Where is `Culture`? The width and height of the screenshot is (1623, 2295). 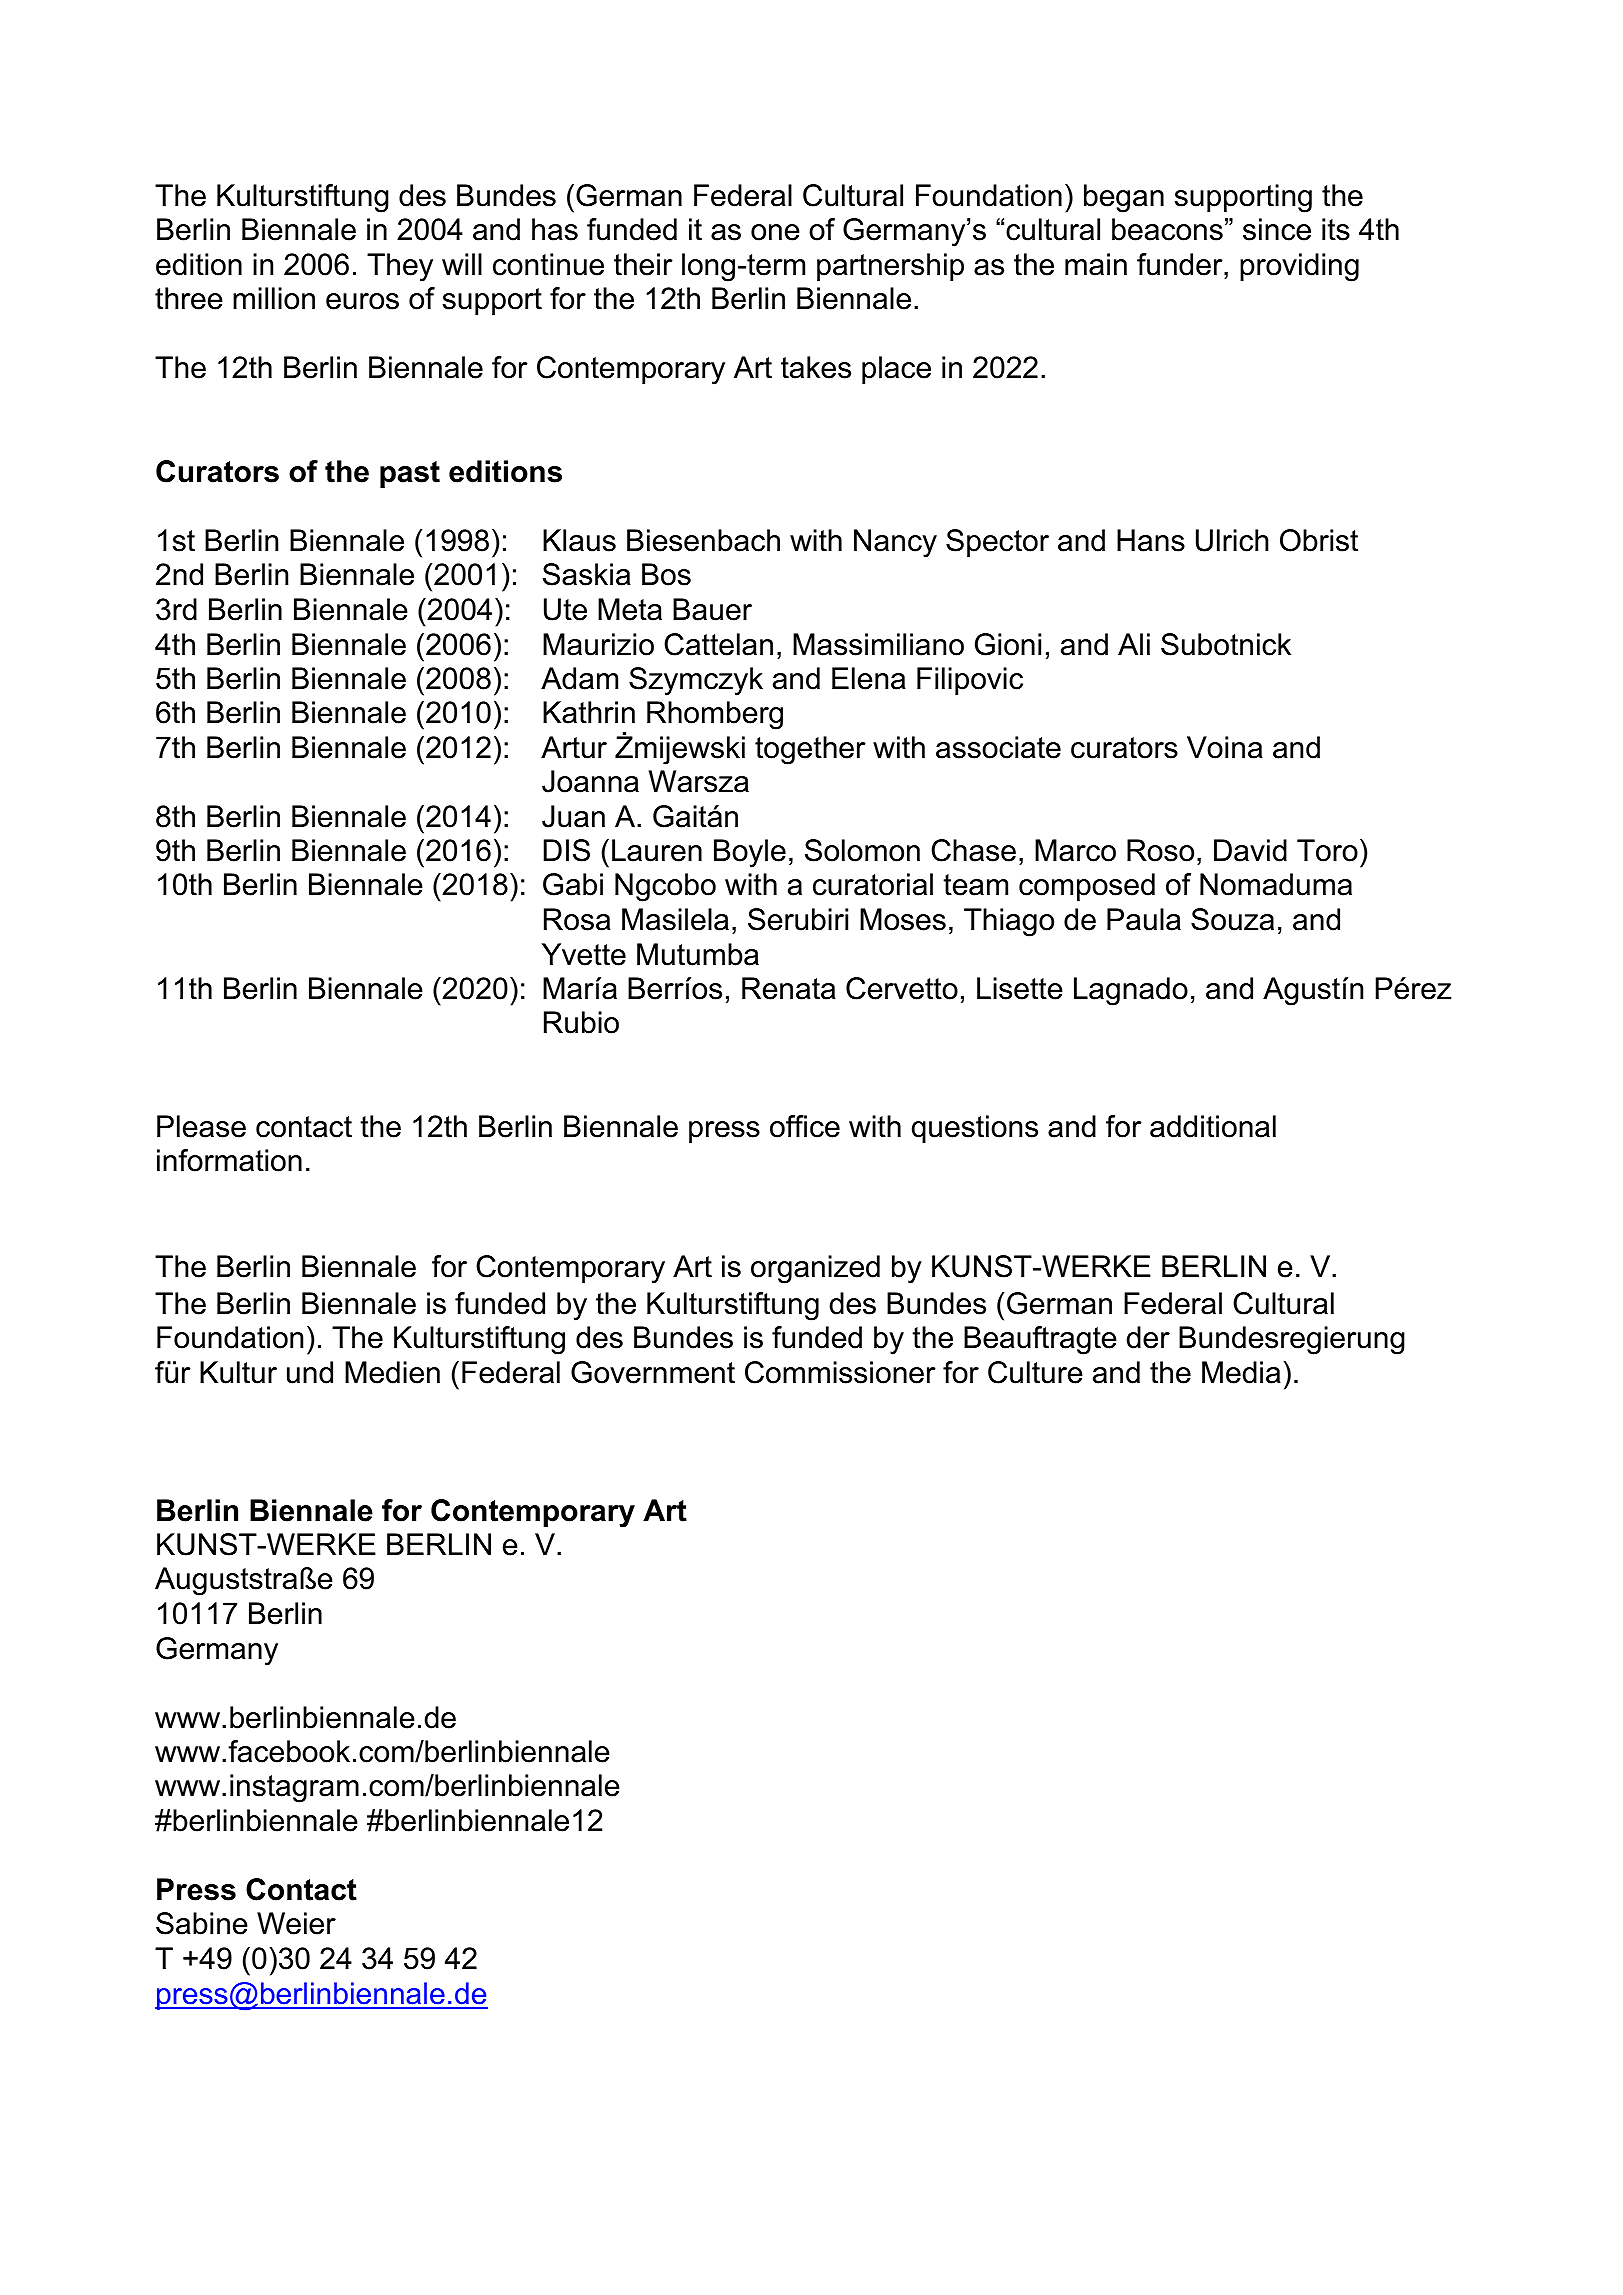 Culture is located at coordinates (1035, 1372).
